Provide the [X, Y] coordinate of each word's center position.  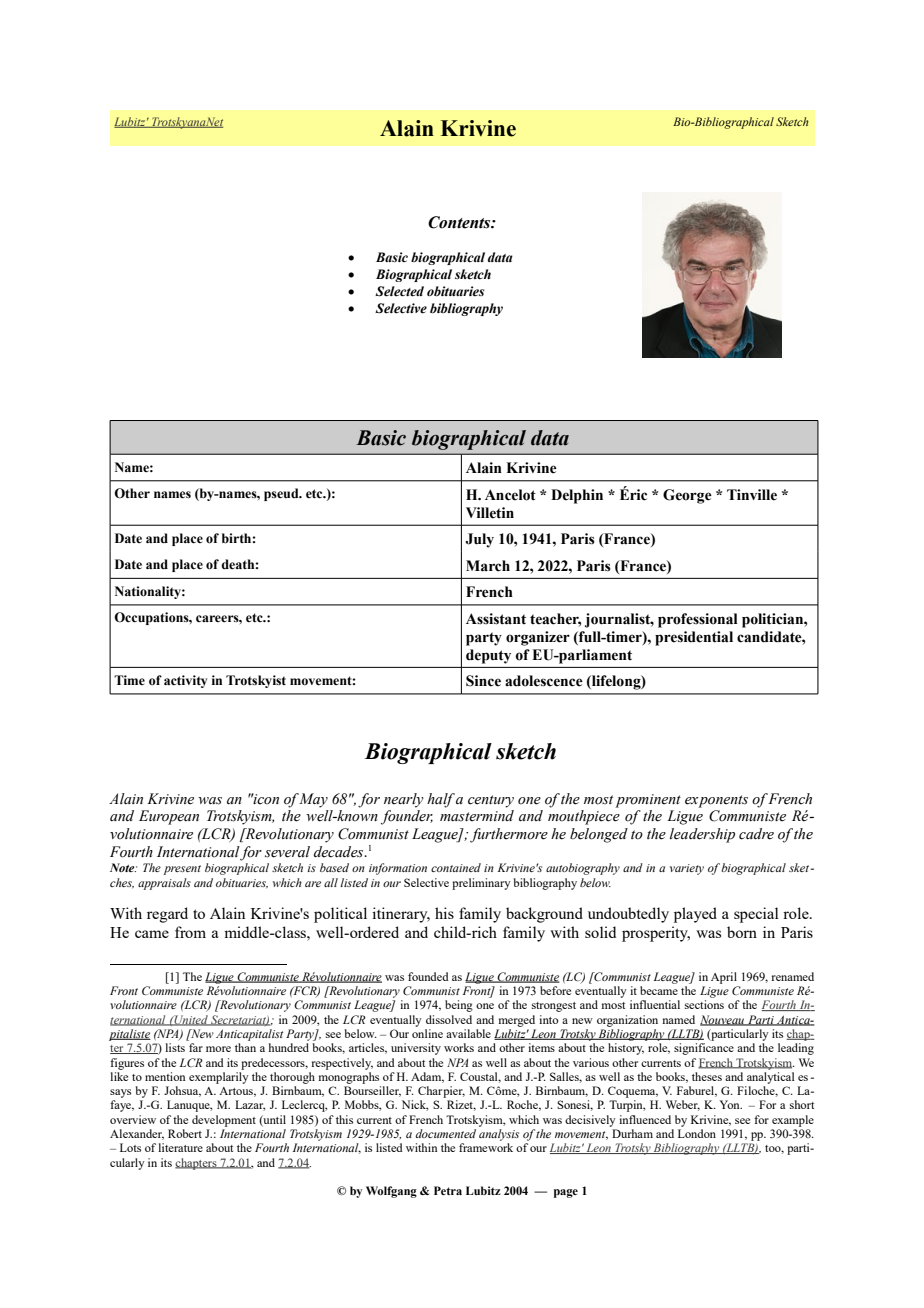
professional [698, 620]
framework [486, 1147]
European [169, 817]
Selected [399, 291]
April [724, 978]
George [687, 496]
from [190, 932]
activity [185, 681]
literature [180, 1147]
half [441, 800]
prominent [648, 801]
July [479, 540]
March [488, 566]
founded [428, 976]
